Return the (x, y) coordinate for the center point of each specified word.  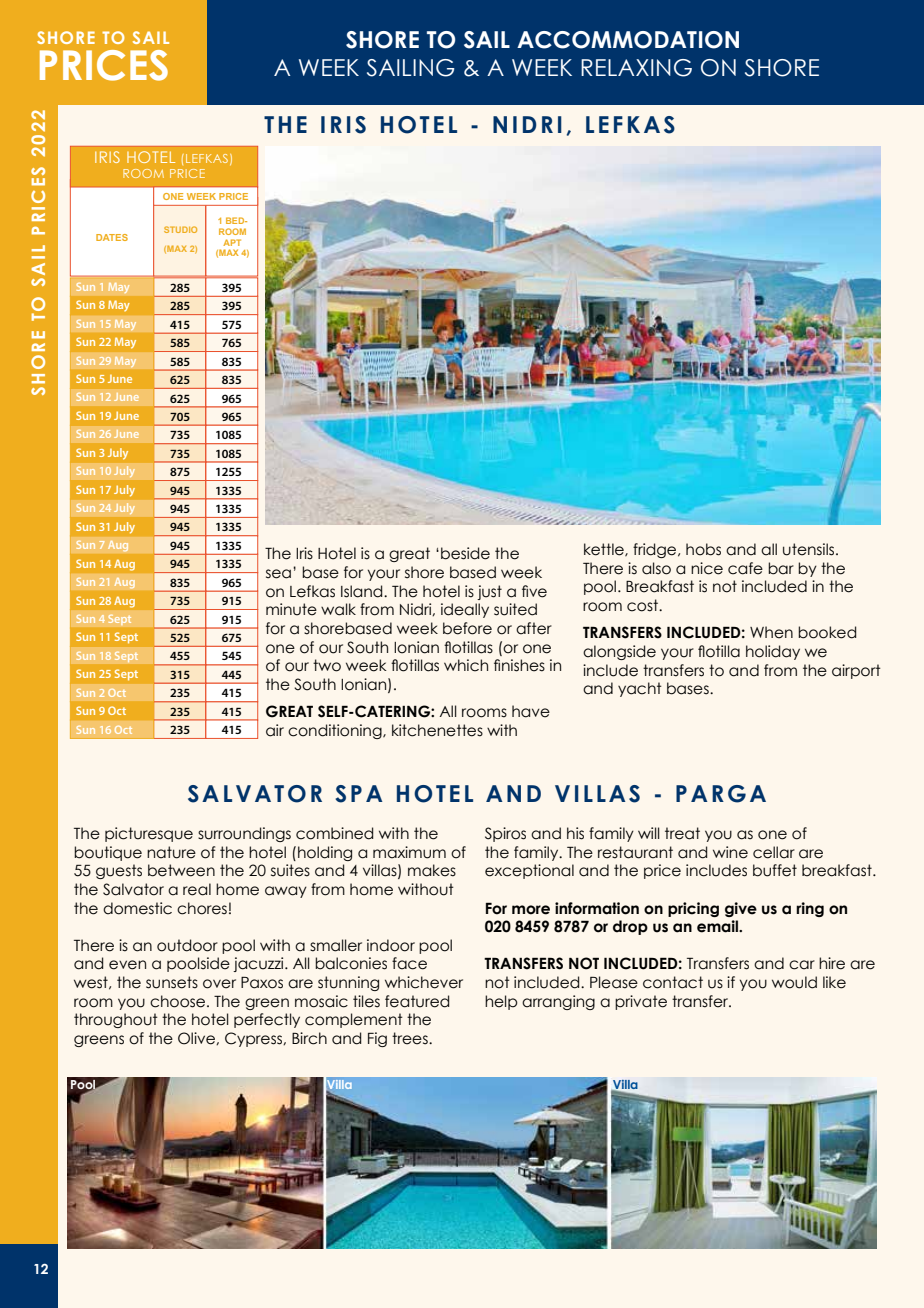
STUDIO (180, 229)
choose (179, 1001)
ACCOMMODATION (628, 40)
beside (465, 553)
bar (781, 568)
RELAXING (636, 68)
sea (278, 574)
